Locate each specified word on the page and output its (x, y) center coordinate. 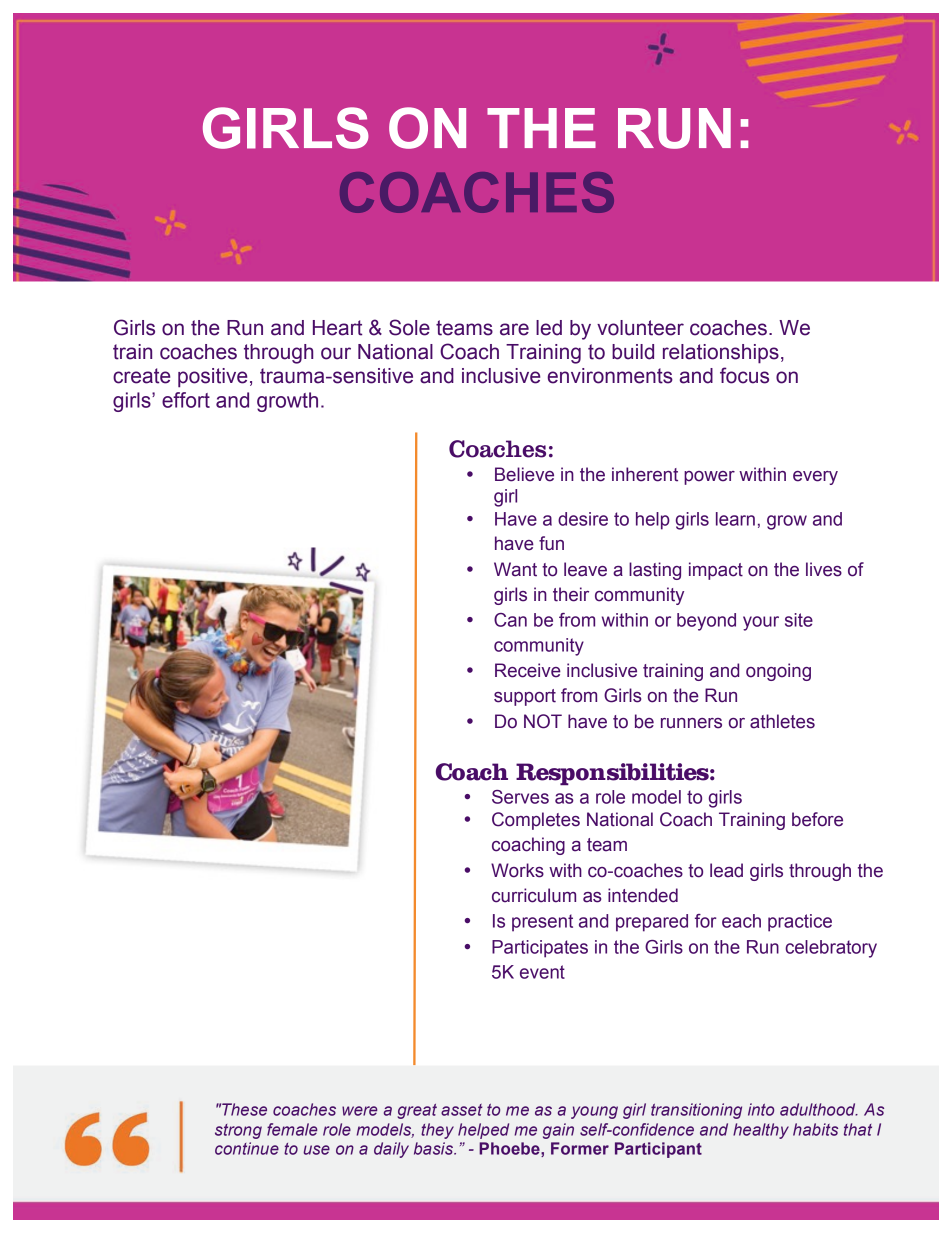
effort (186, 400)
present (542, 923)
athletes (782, 721)
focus (744, 375)
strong (238, 1131)
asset (461, 1110)
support (525, 697)
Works (517, 870)
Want (515, 569)
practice (800, 923)
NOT (543, 721)
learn (735, 519)
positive (212, 378)
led (549, 328)
